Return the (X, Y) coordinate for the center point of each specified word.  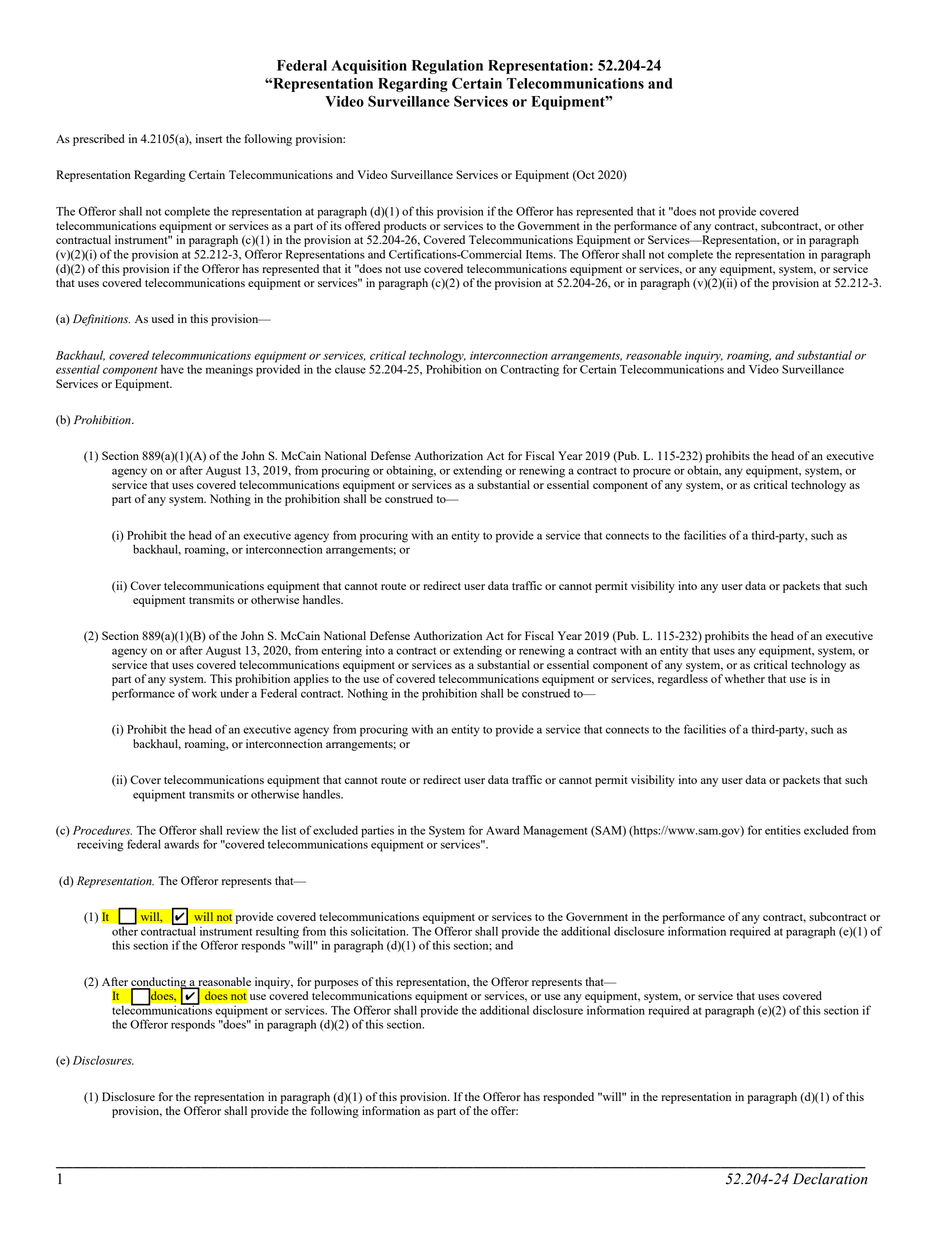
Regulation (447, 67)
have (172, 369)
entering (341, 651)
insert (209, 138)
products (405, 227)
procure (652, 473)
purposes (336, 984)
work (204, 693)
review (243, 830)
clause (350, 369)
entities (783, 830)
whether (745, 678)
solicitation (379, 931)
